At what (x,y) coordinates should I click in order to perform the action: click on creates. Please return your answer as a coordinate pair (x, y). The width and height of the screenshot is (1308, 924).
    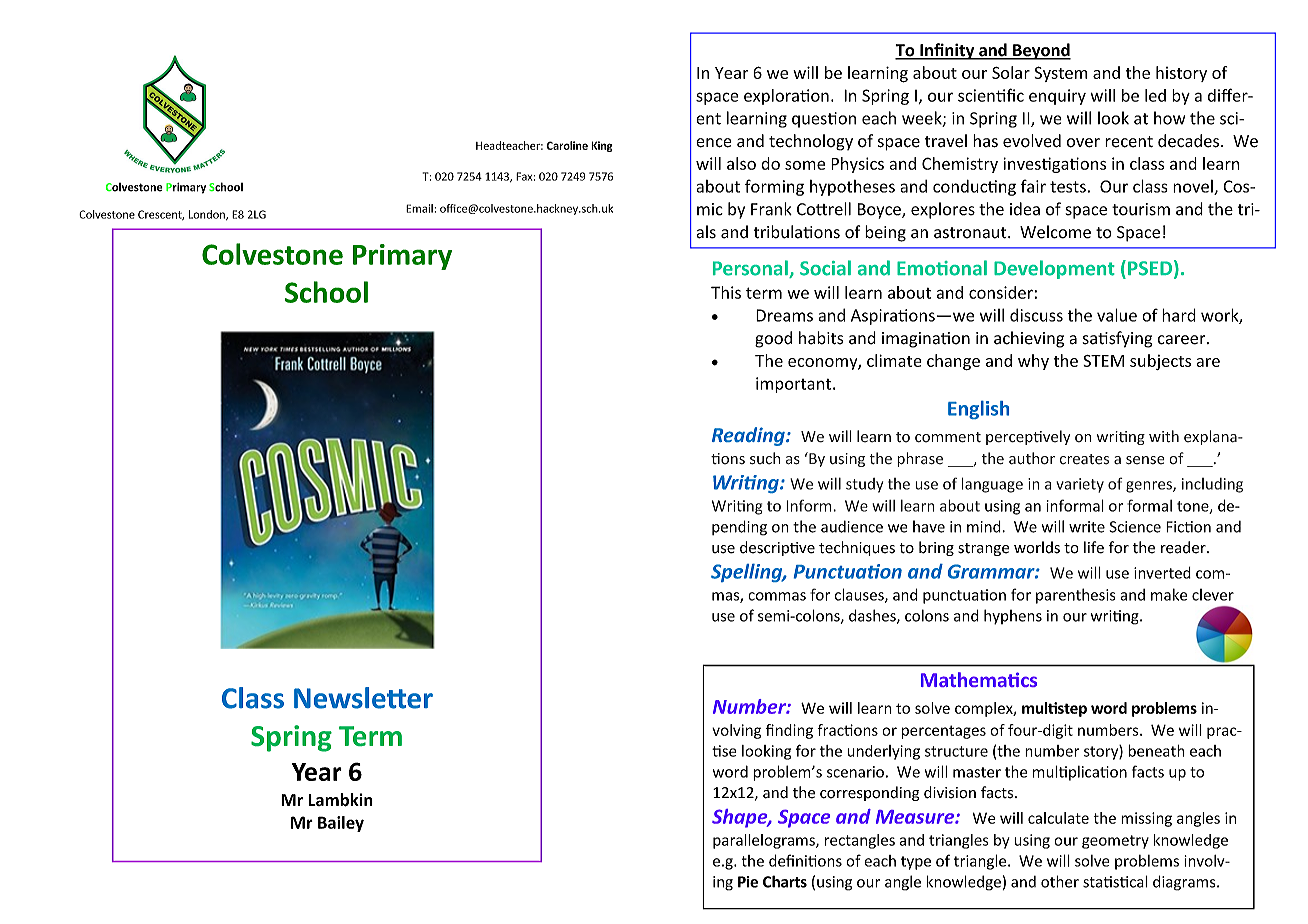
    Looking at the image, I should click on (1084, 459).
